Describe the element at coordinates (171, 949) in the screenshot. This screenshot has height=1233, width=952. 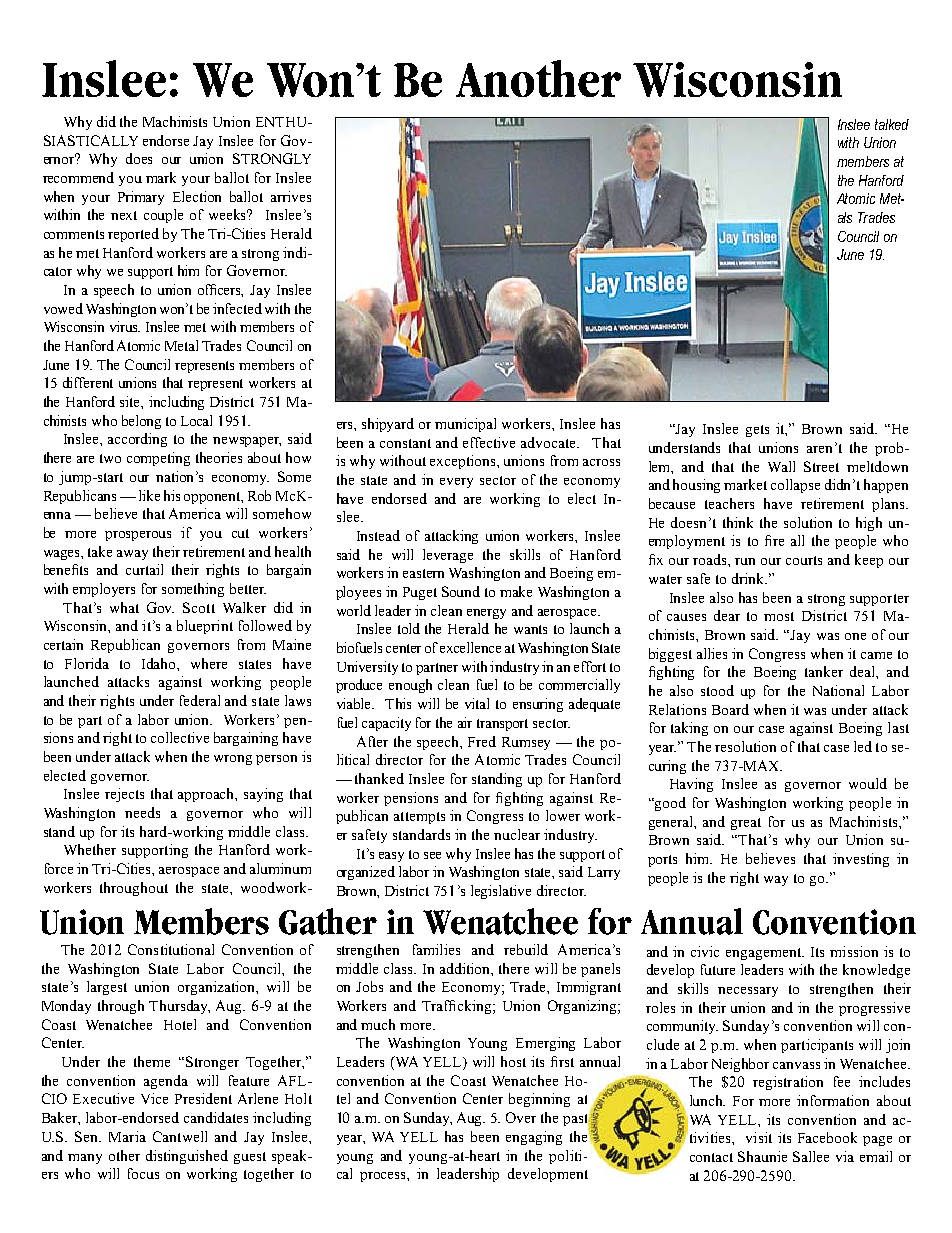
I see `Constitutional` at that location.
